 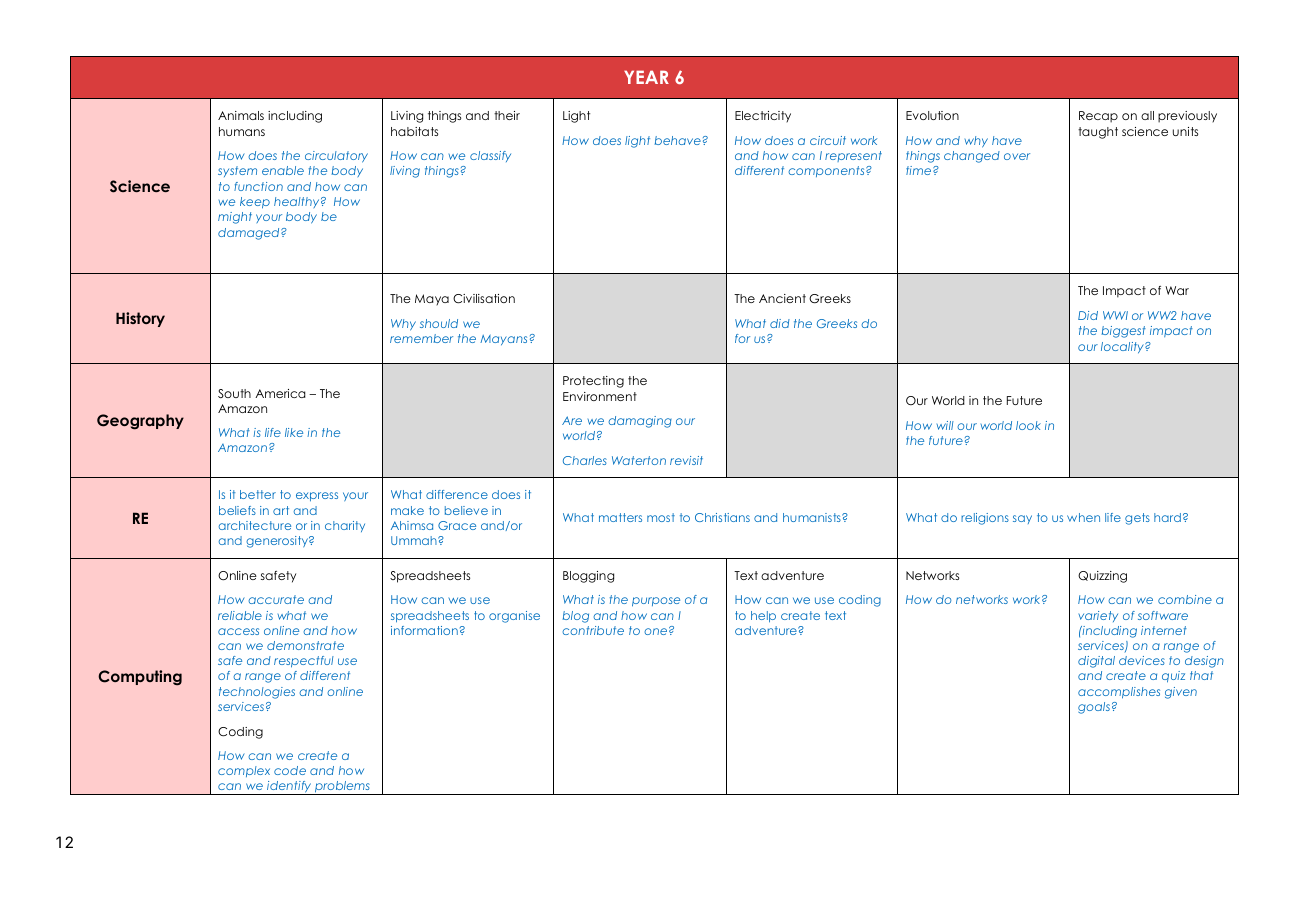 I want to click on most, so click(x=661, y=517).
